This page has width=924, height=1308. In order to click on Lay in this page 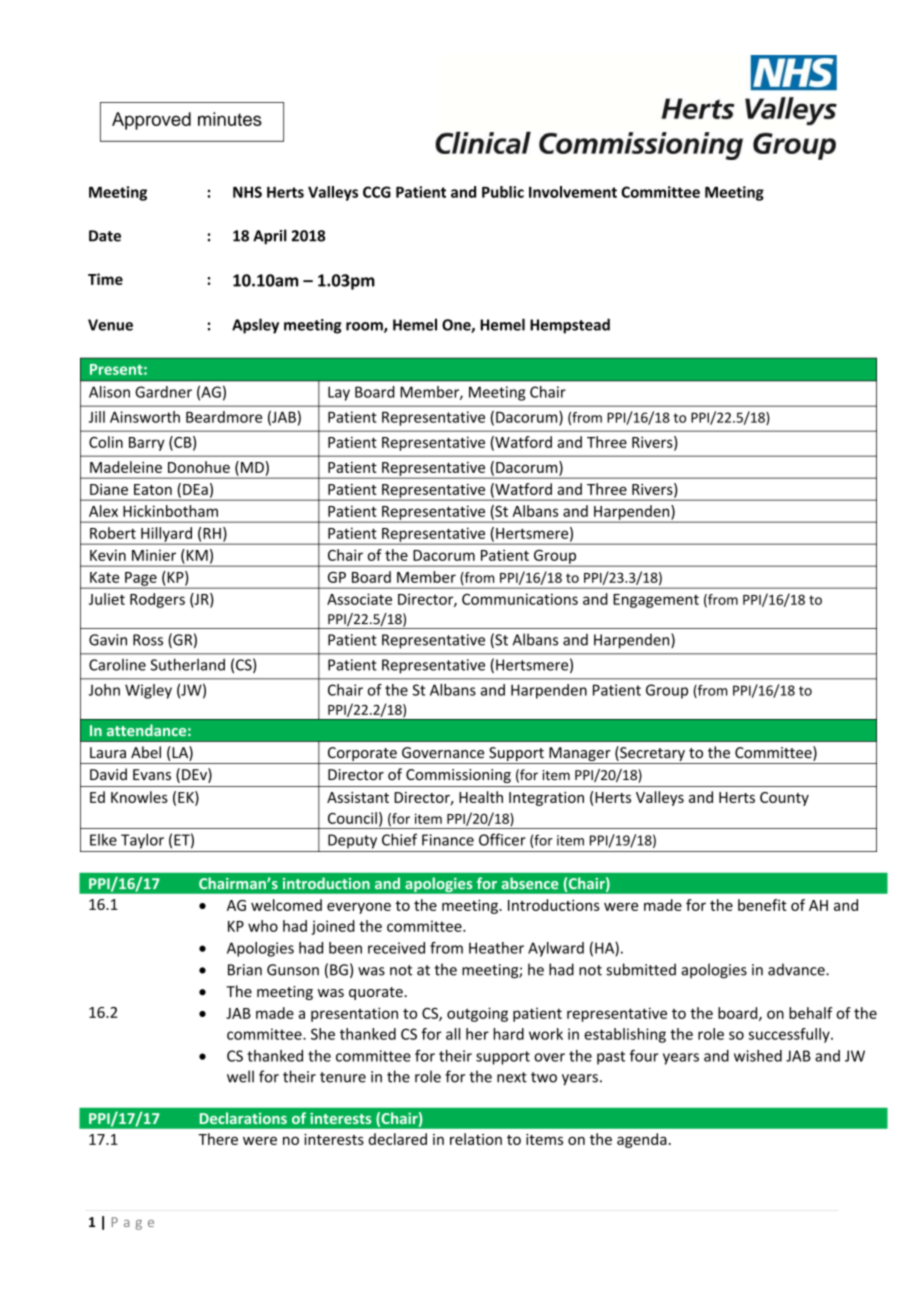, I will do `click(339, 393)`.
